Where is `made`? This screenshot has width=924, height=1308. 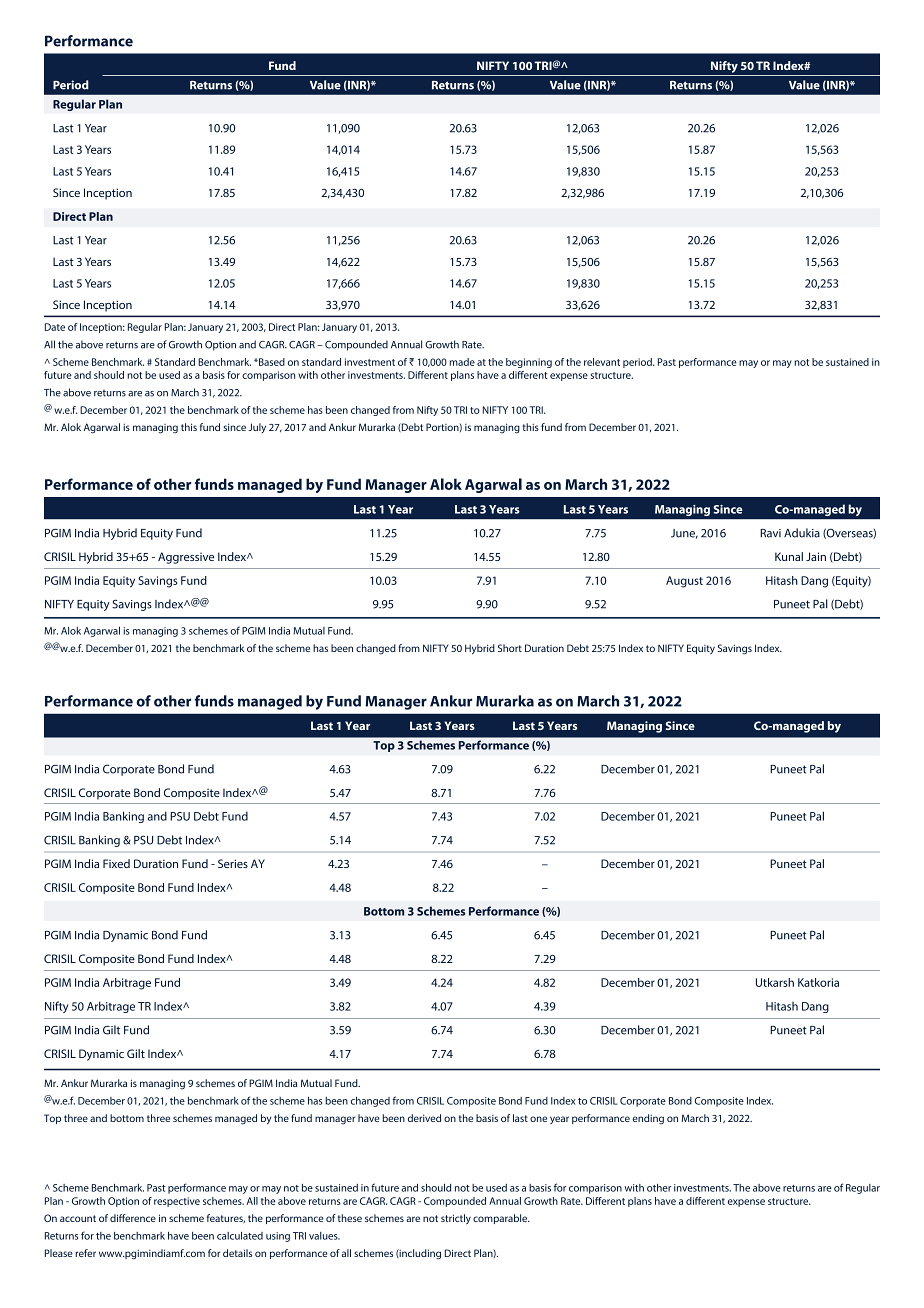 made is located at coordinates (462, 362).
